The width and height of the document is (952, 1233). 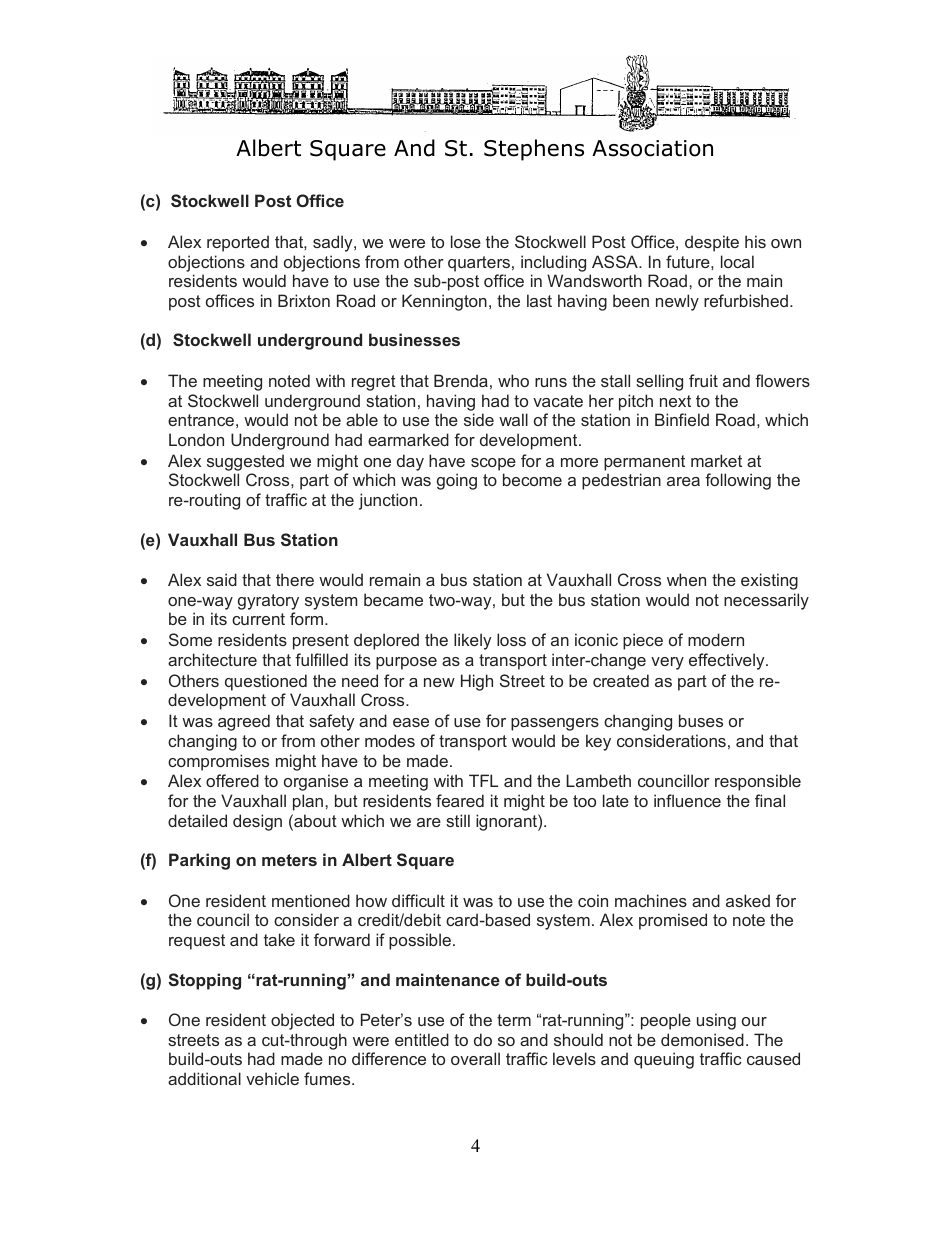 I want to click on suggested, so click(x=245, y=462).
